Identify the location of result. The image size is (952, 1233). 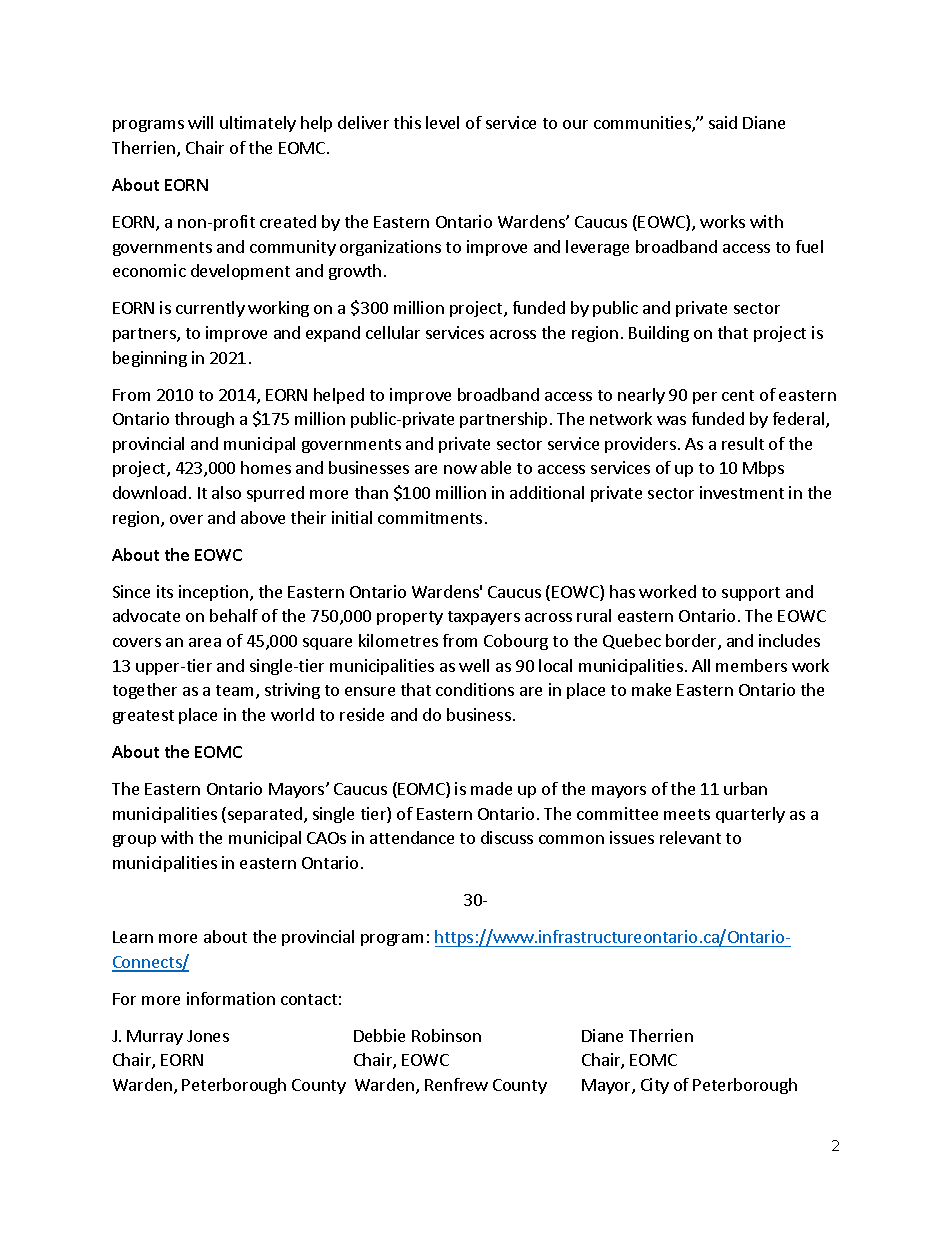
(743, 443).
